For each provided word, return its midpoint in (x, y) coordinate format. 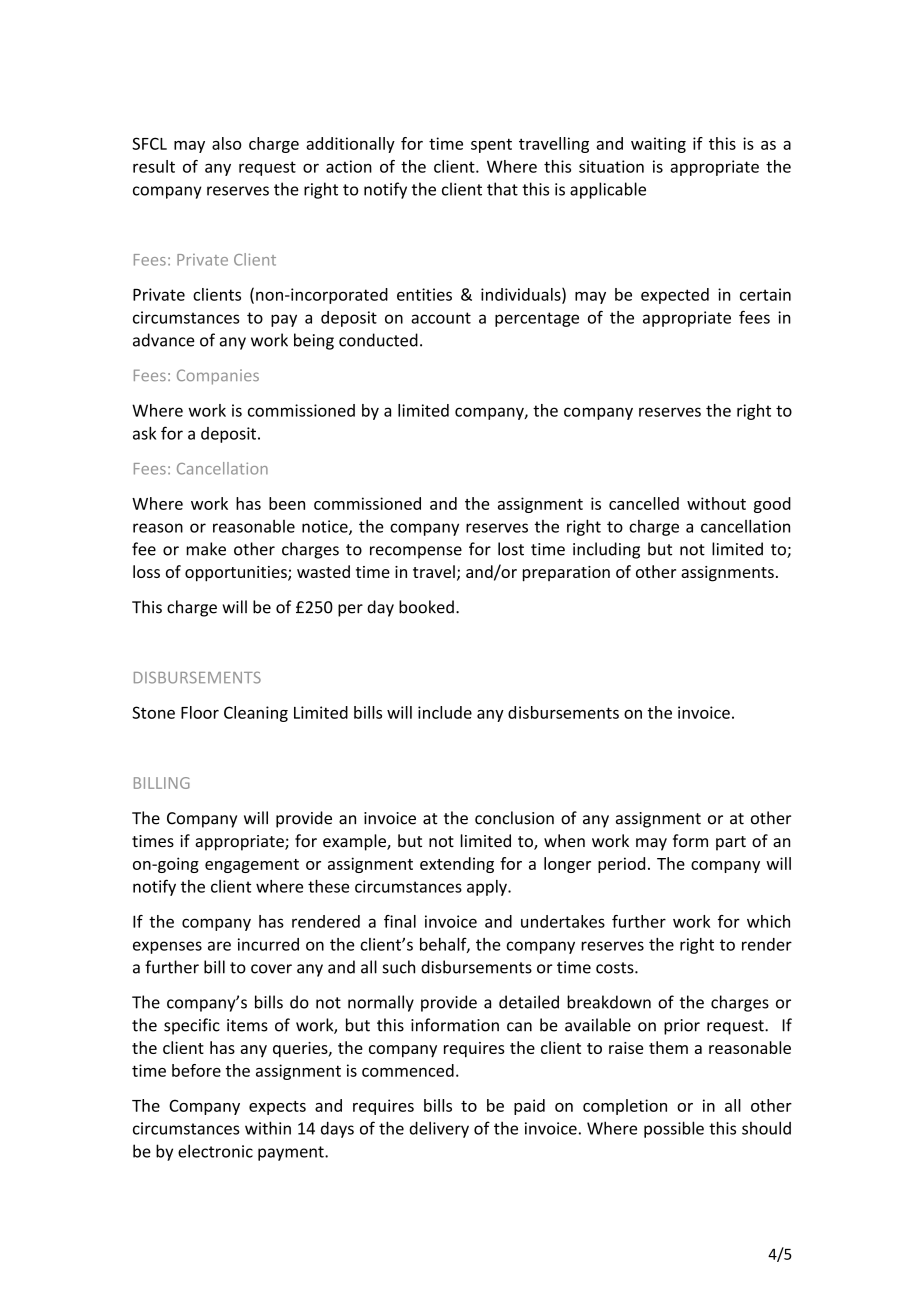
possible (674, 1129)
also (227, 143)
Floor (200, 712)
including (606, 550)
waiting (658, 145)
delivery (439, 1129)
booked (426, 607)
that (502, 189)
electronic (215, 1151)
